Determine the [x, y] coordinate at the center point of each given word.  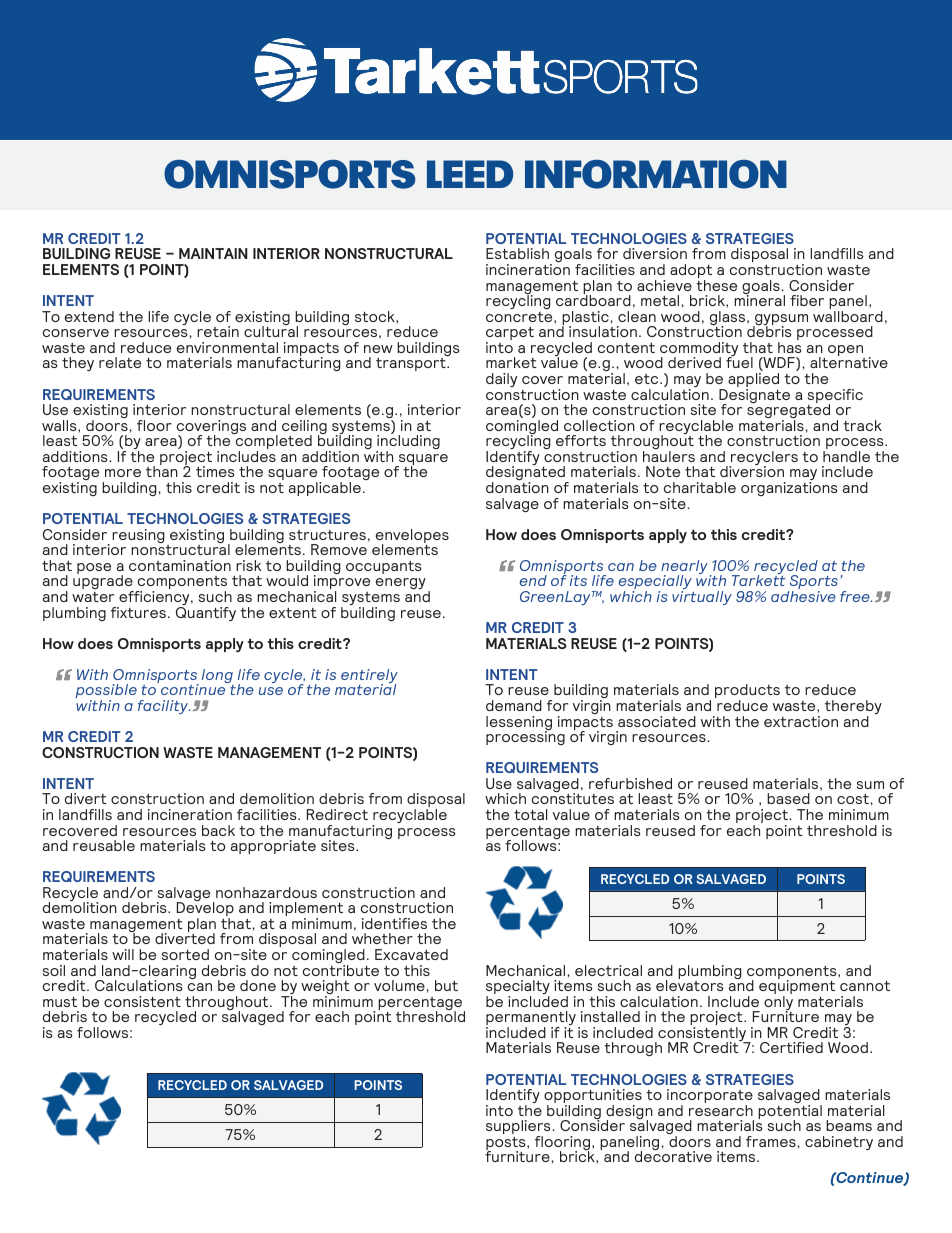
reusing [138, 536]
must [60, 1002]
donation [517, 487]
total [530, 814]
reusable [104, 845]
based [788, 798]
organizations [789, 489]
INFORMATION [656, 174]
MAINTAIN [213, 253]
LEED [470, 174]
